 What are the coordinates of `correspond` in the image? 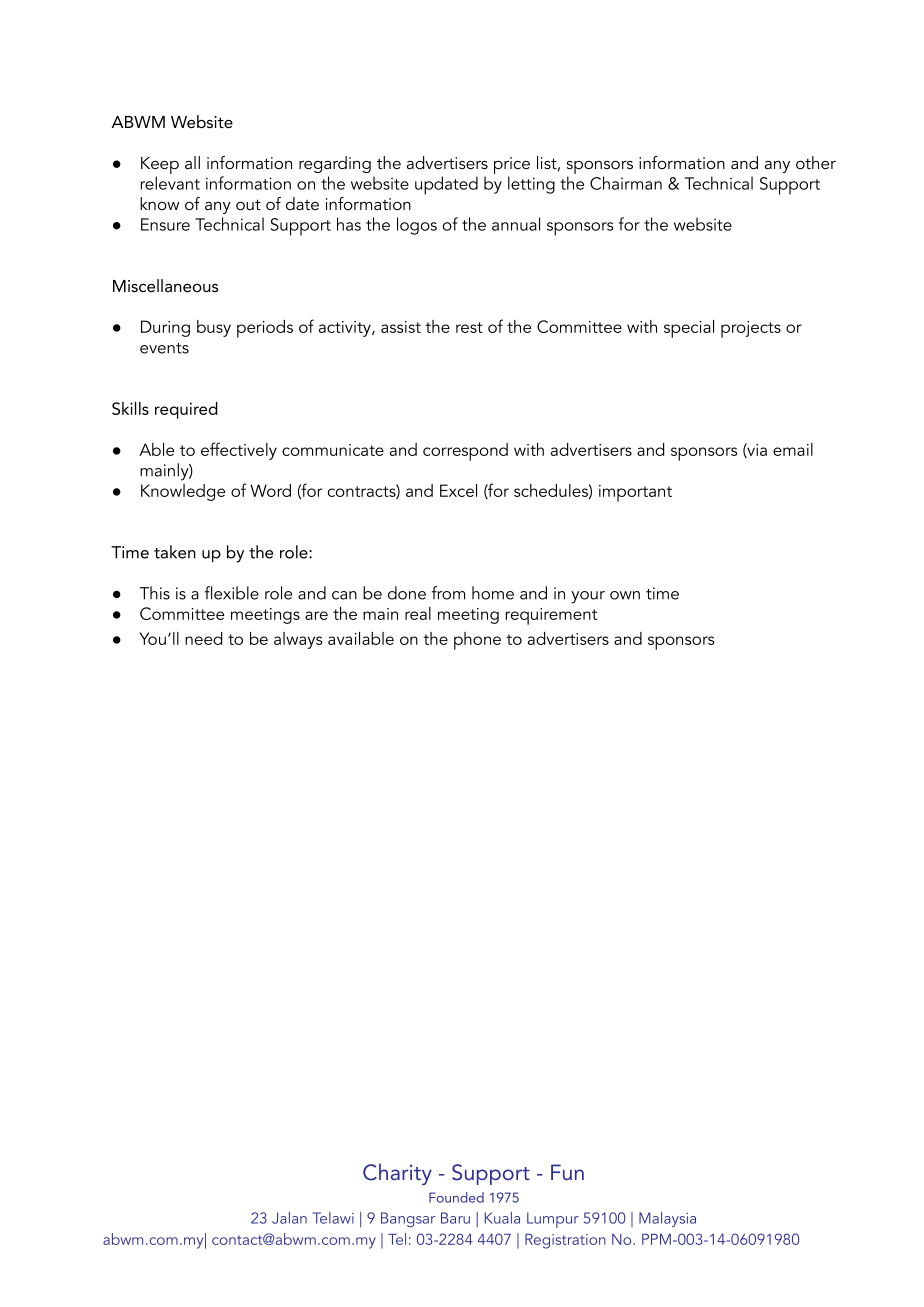 It's located at (465, 452).
